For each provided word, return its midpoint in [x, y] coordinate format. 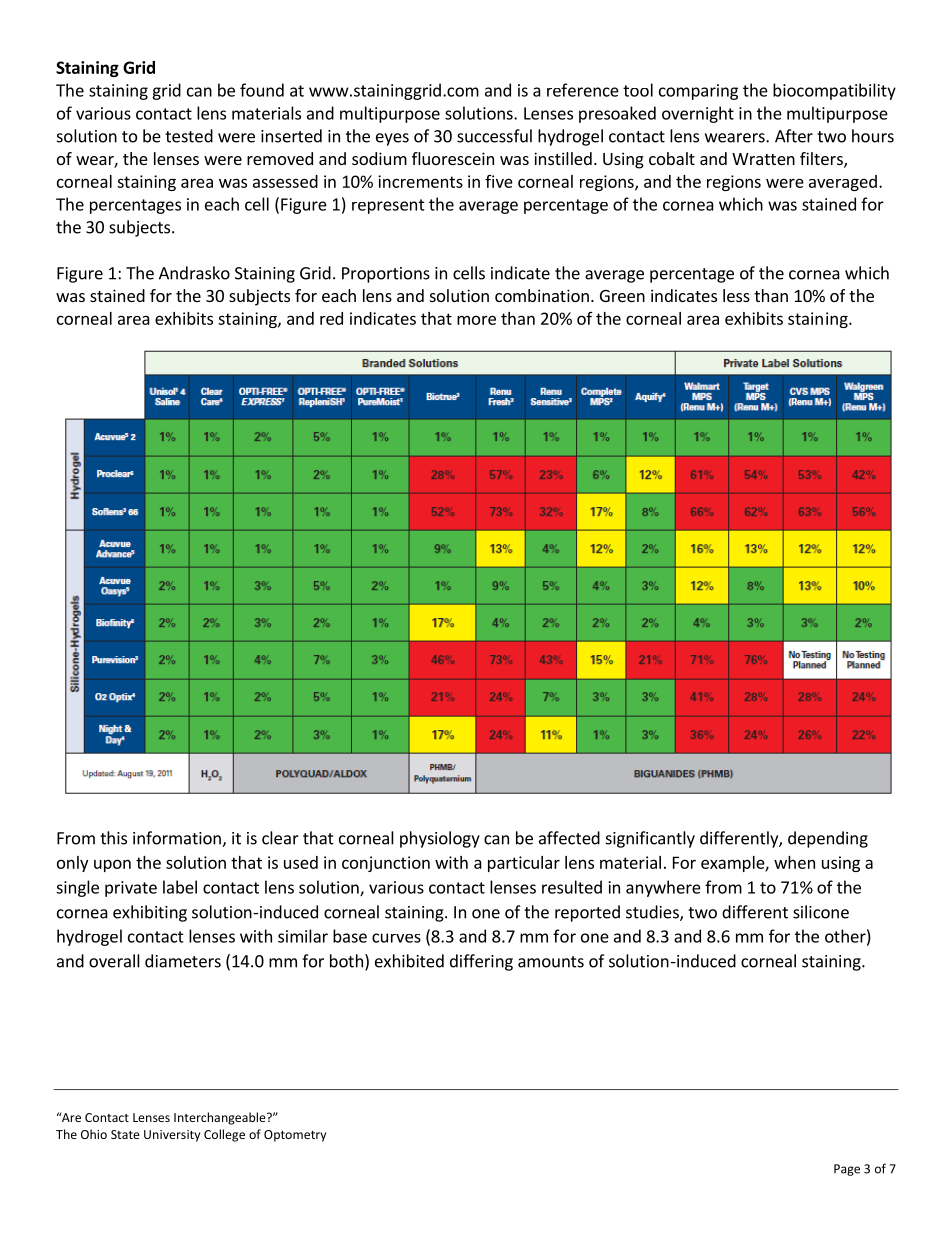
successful [494, 136]
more [476, 320]
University [172, 1136]
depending [828, 839]
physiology [440, 839]
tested [189, 136]
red [331, 318]
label [180, 887]
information [178, 839]
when [794, 862]
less [736, 295]
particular [524, 864]
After [794, 136]
